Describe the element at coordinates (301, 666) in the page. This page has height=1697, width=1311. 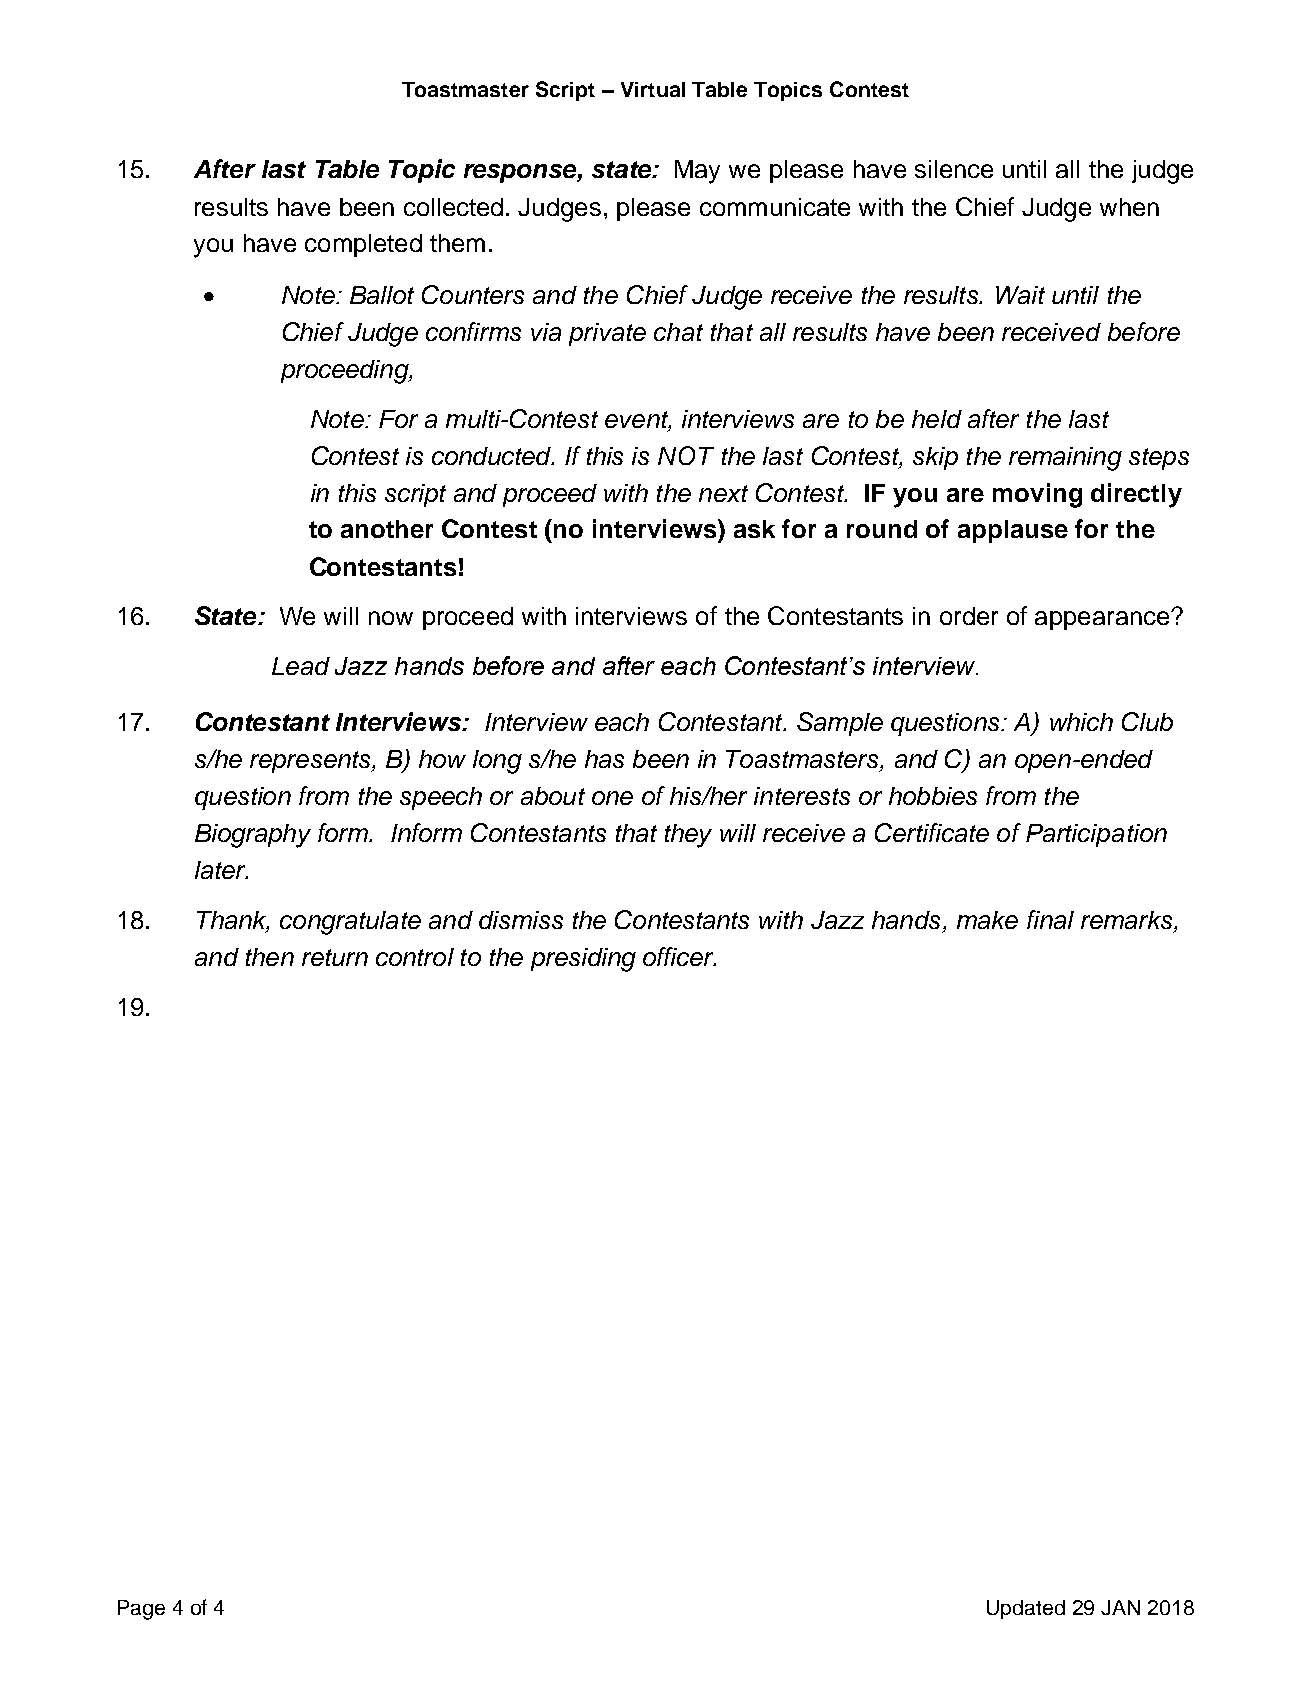
I see `Lead` at that location.
